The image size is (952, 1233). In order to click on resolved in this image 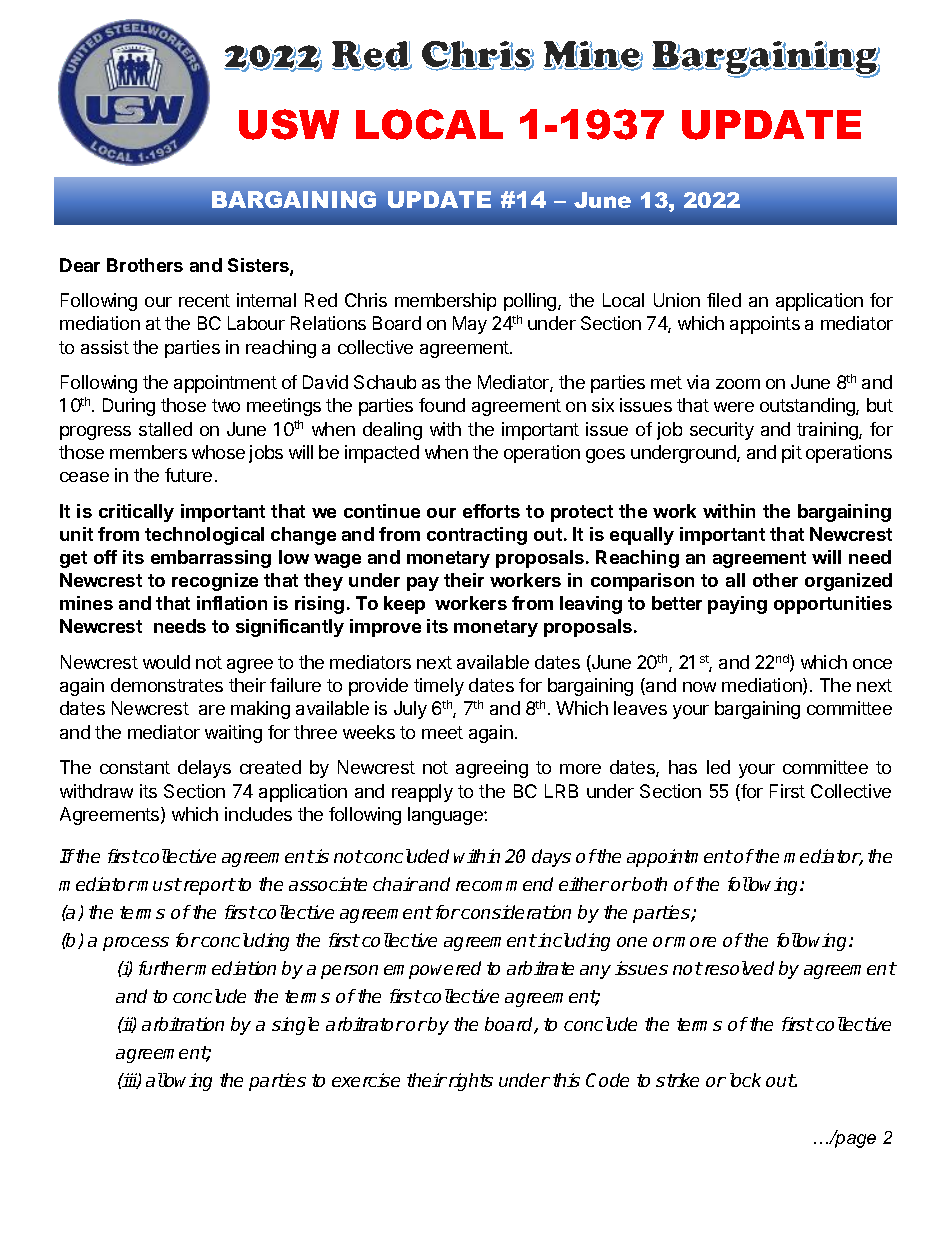, I will do `click(738, 968)`.
